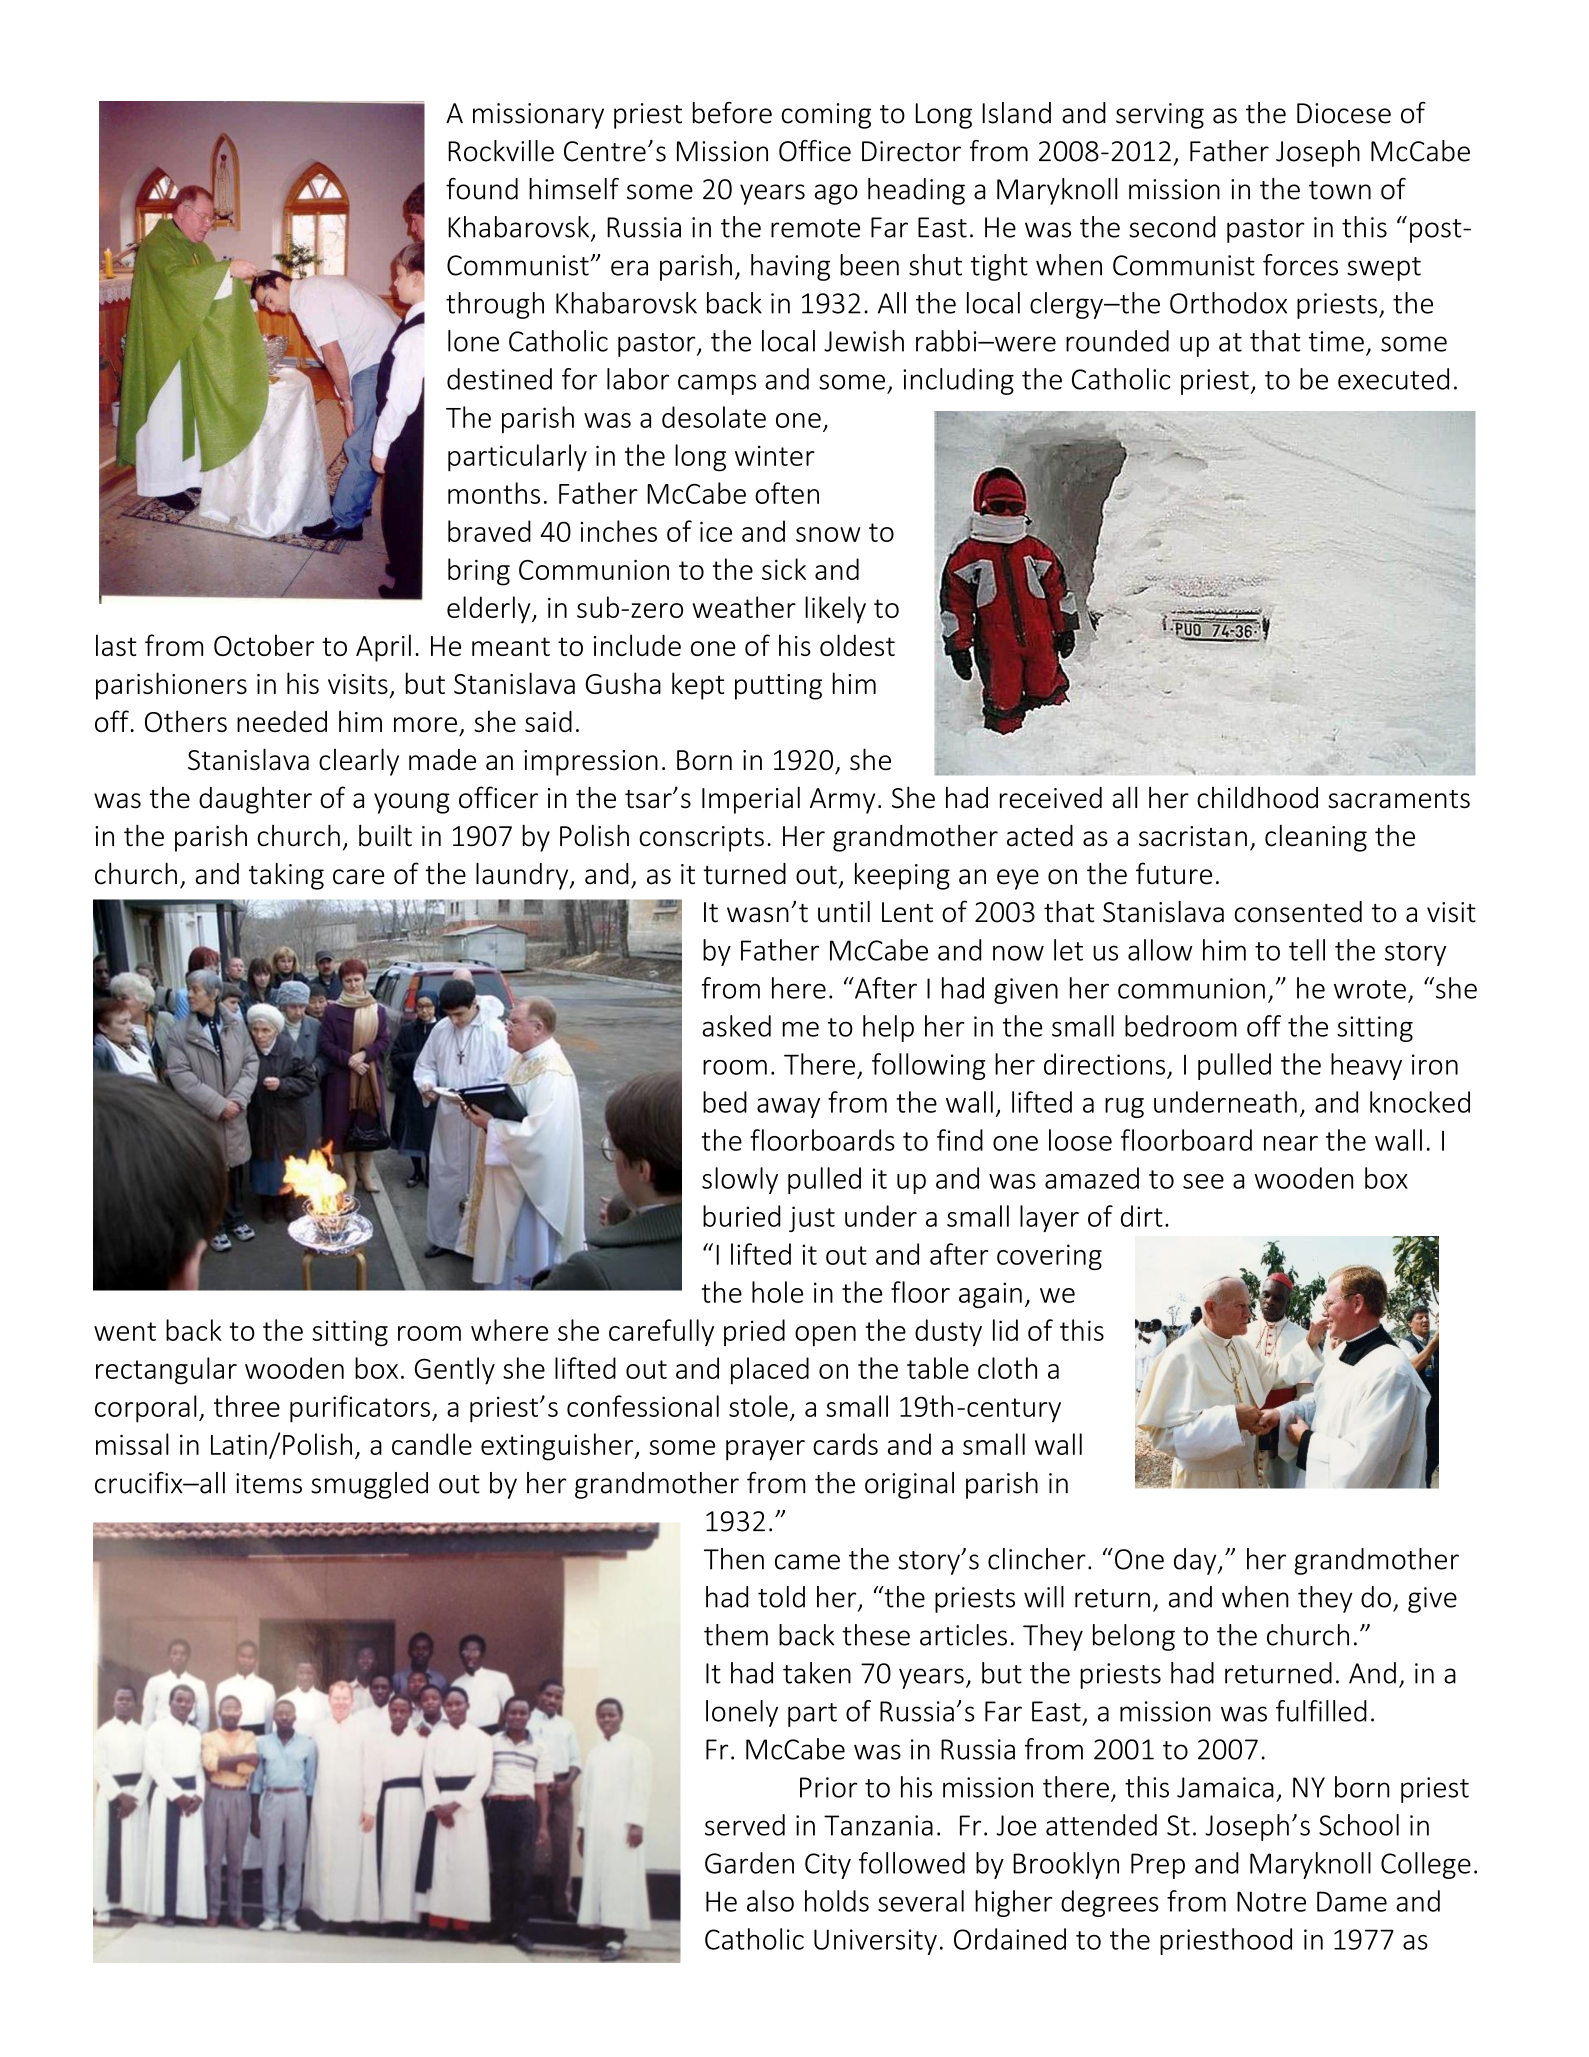 The height and width of the image is (2057, 1589). Describe the element at coordinates (286, 876) in the image. I see `taking` at that location.
